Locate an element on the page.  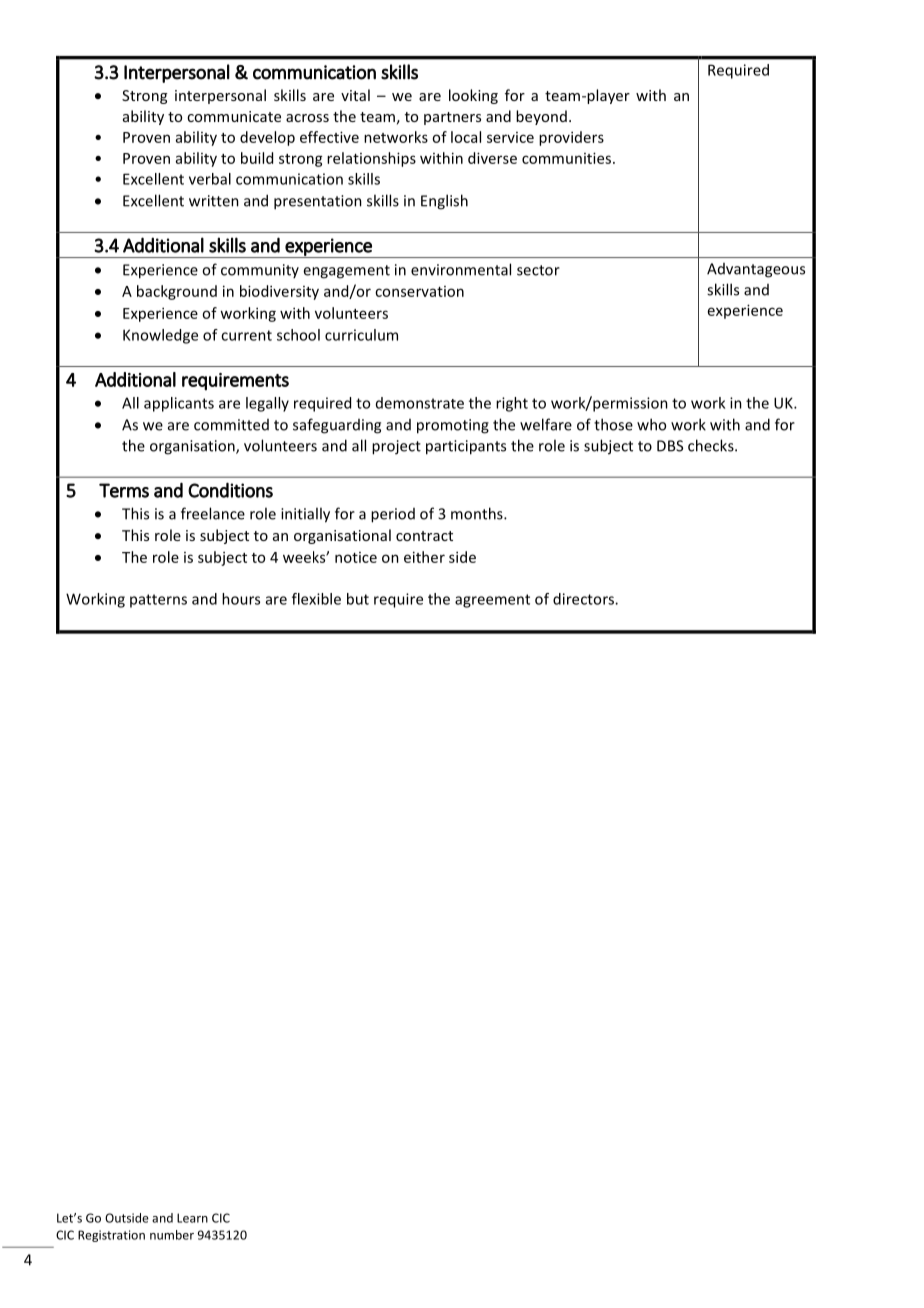
flexible is located at coordinates (316, 599).
